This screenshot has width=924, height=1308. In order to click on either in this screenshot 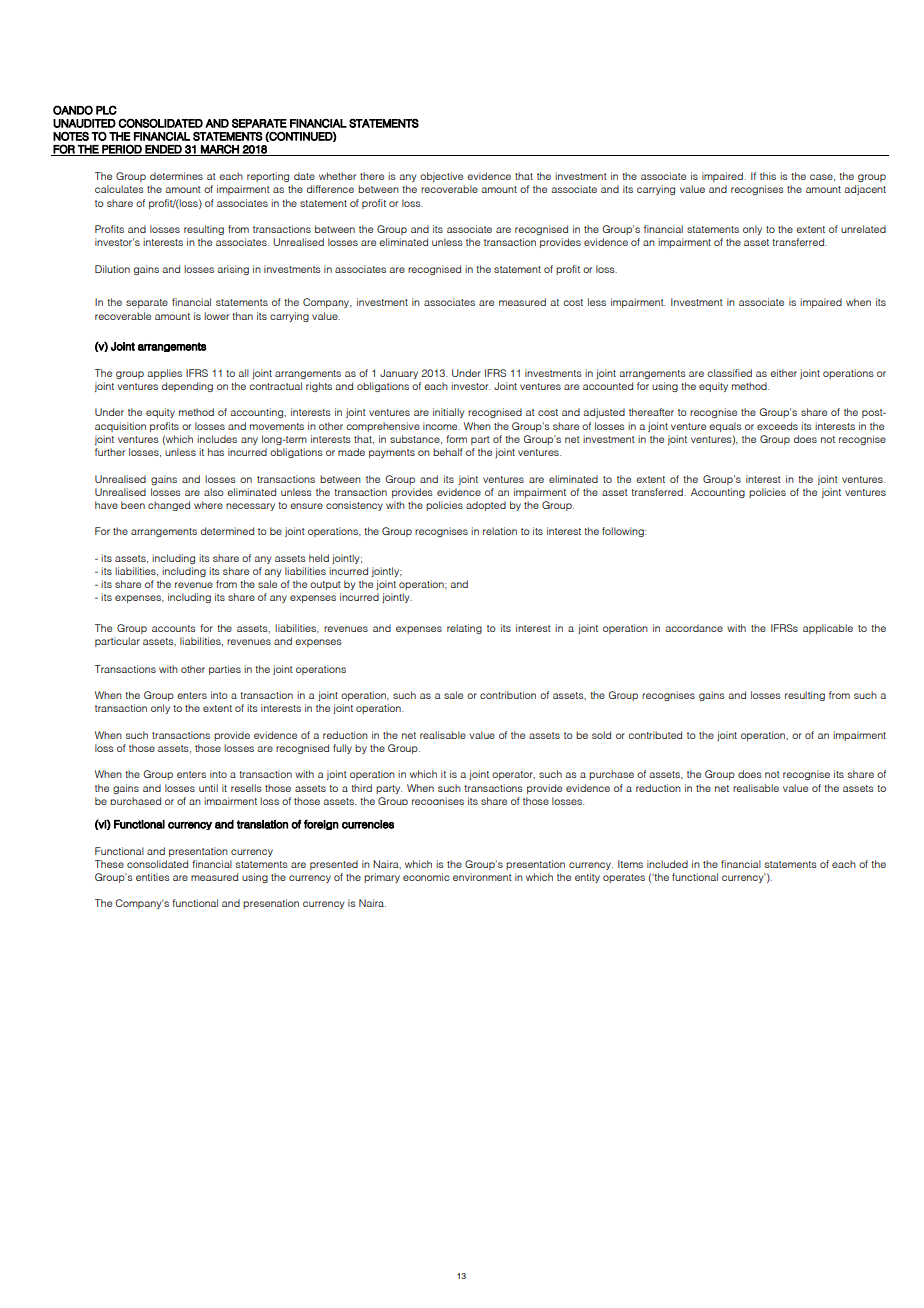, I will do `click(783, 373)`.
